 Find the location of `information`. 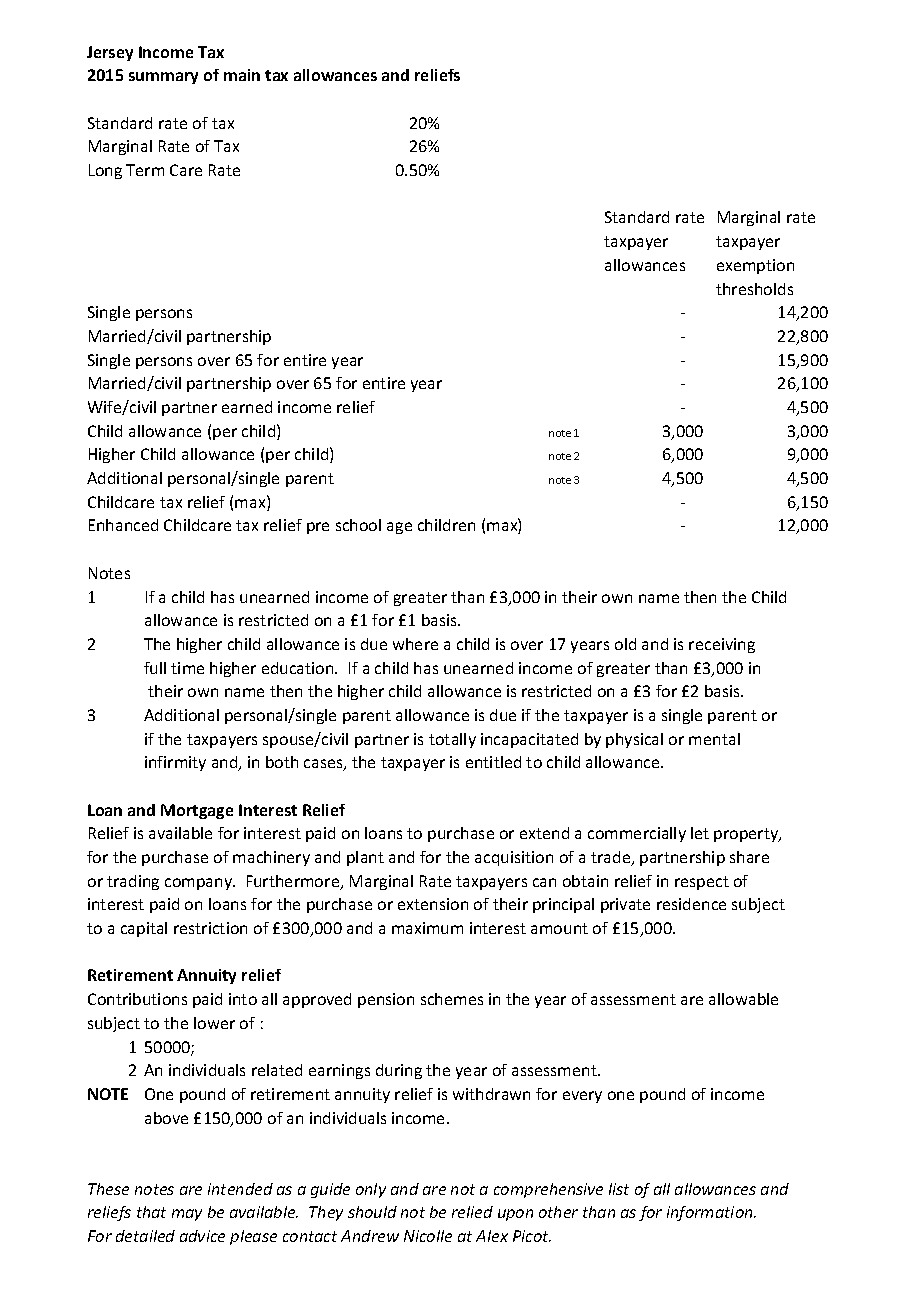

information is located at coordinates (711, 1213).
